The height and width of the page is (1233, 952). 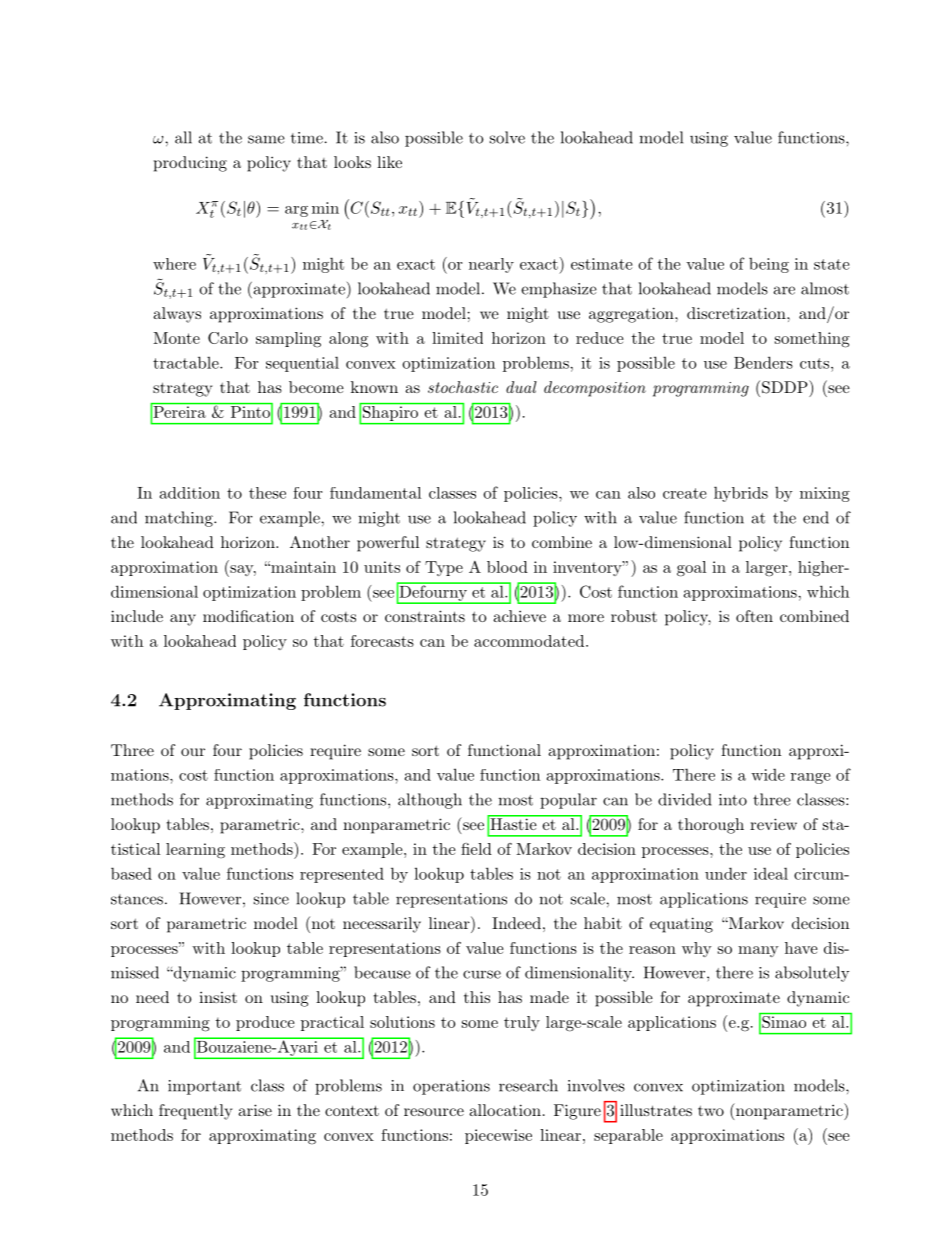 What do you see at coordinates (769, 265) in the page?
I see `being` at bounding box center [769, 265].
